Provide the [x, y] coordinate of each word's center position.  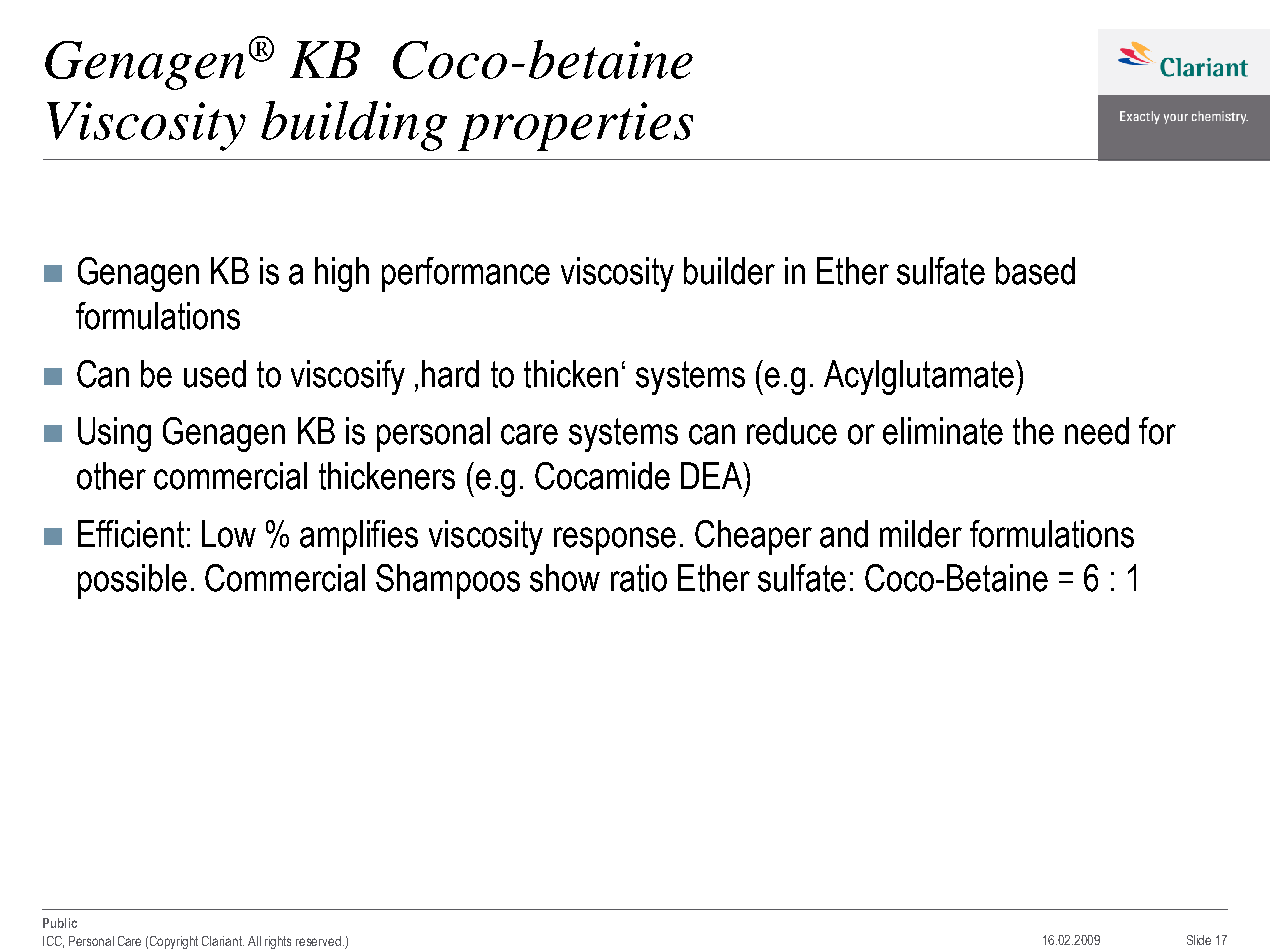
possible [132, 581]
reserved [318, 941]
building [354, 126]
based [1035, 271]
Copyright [174, 942]
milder [921, 534]
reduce [792, 431]
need [1097, 431]
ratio [639, 578]
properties [575, 126]
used [215, 374]
